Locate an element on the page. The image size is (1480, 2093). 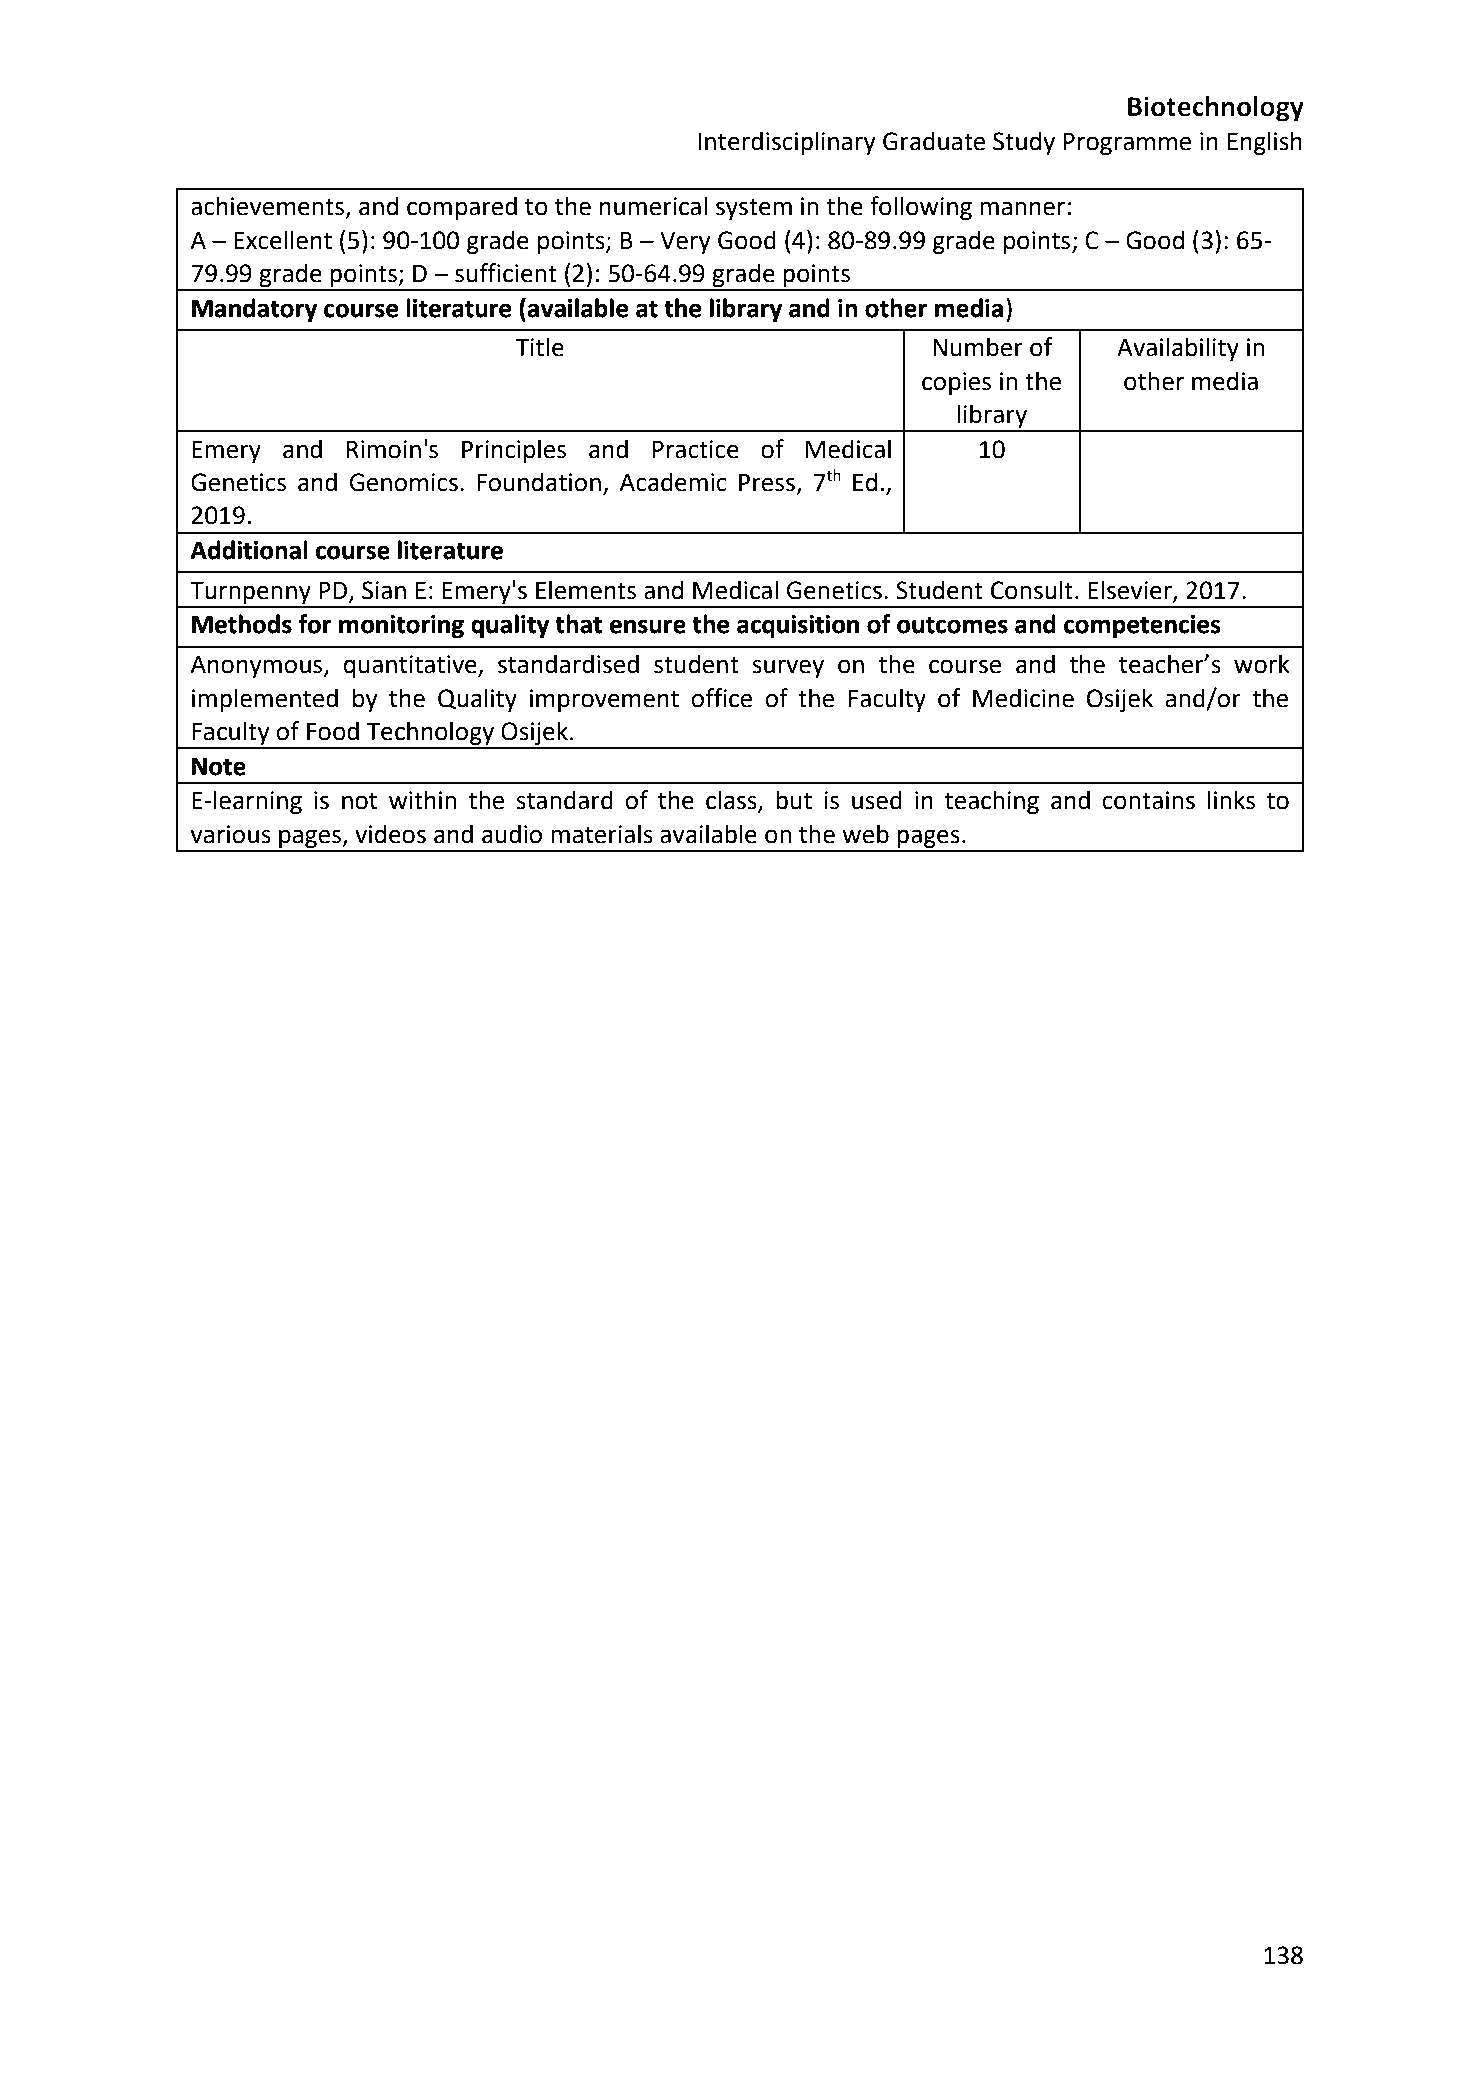
Availability is located at coordinates (1178, 349).
